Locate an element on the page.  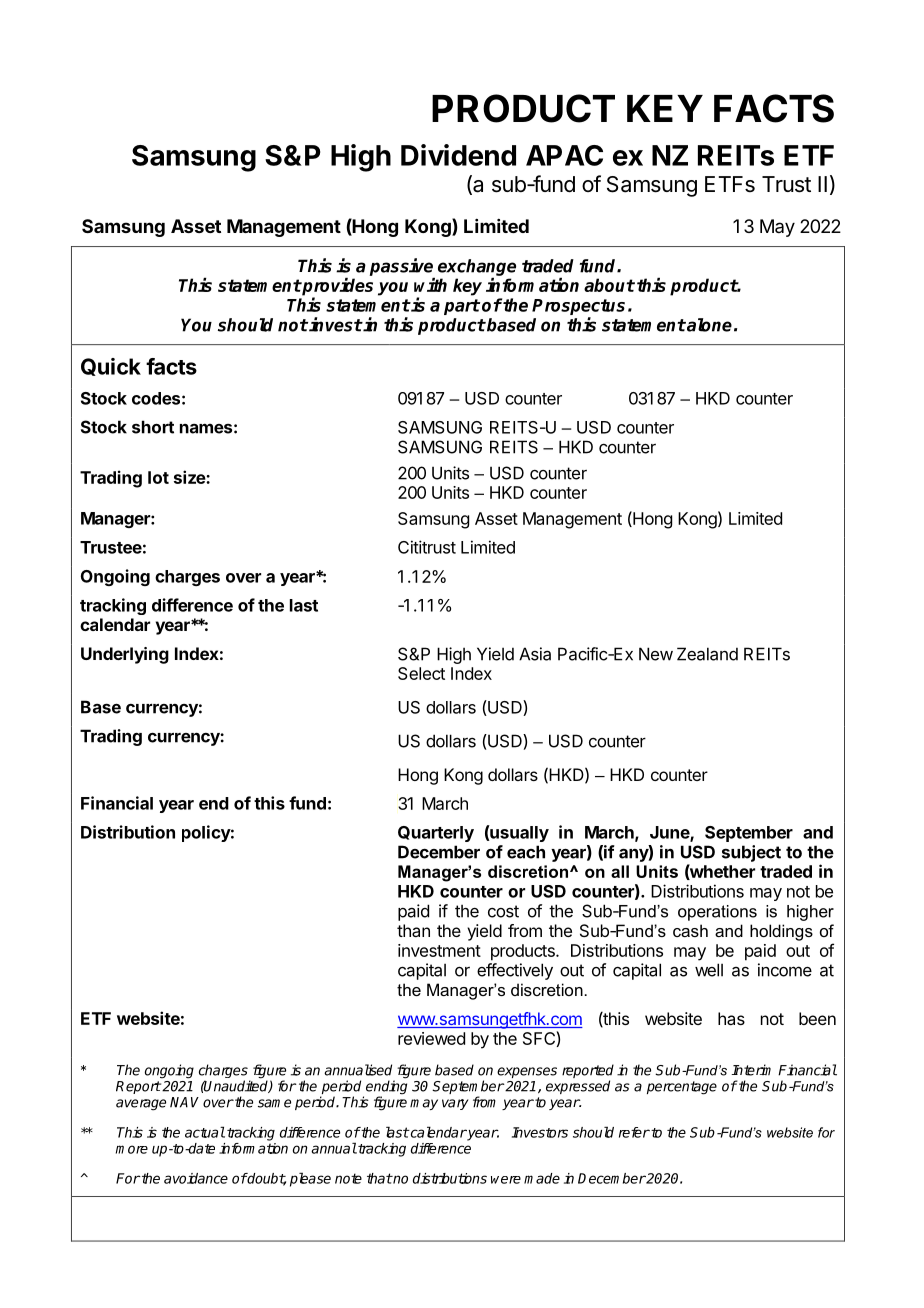
APAC is located at coordinates (564, 155).
